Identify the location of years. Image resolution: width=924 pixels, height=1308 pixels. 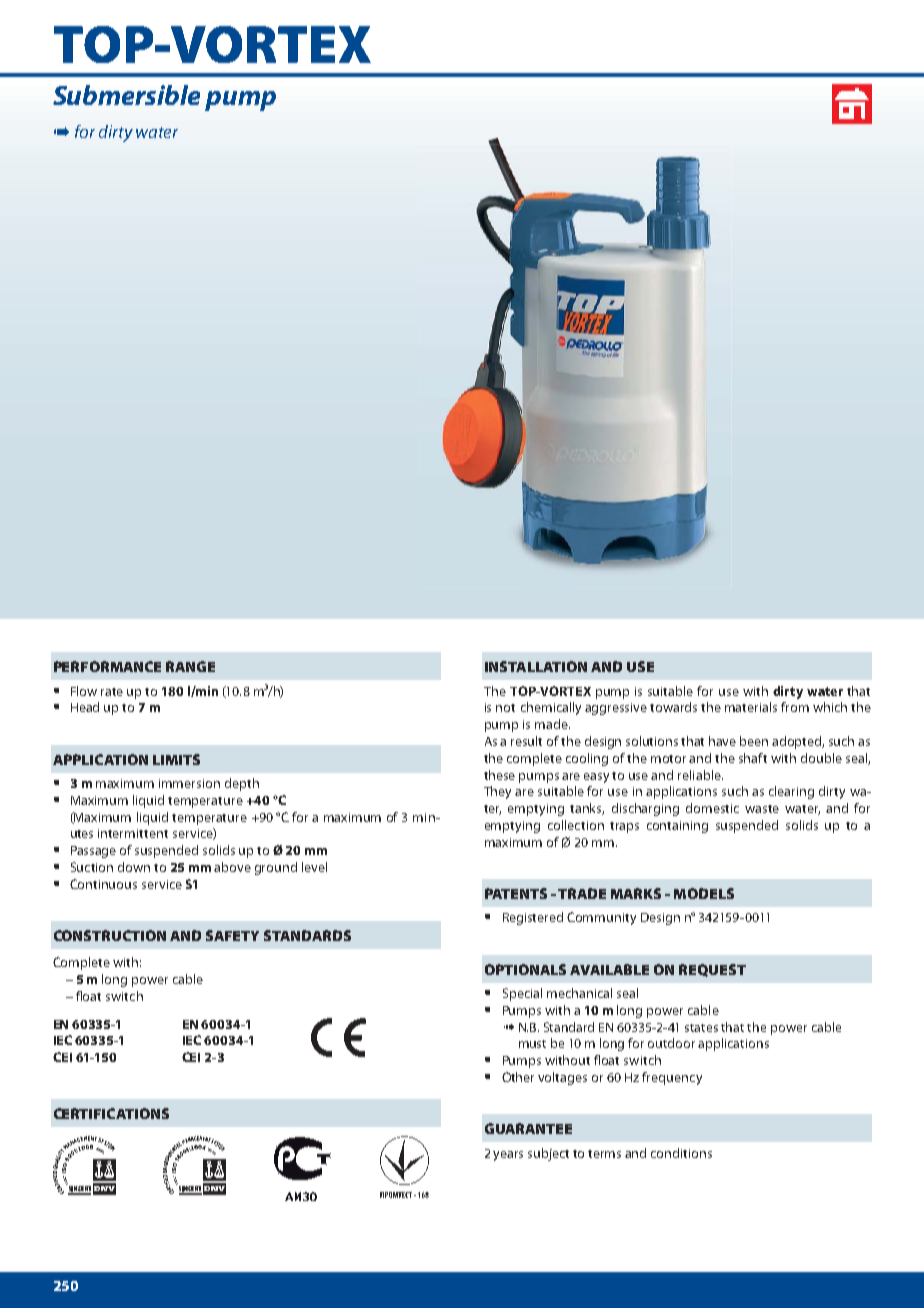
(508, 1156).
